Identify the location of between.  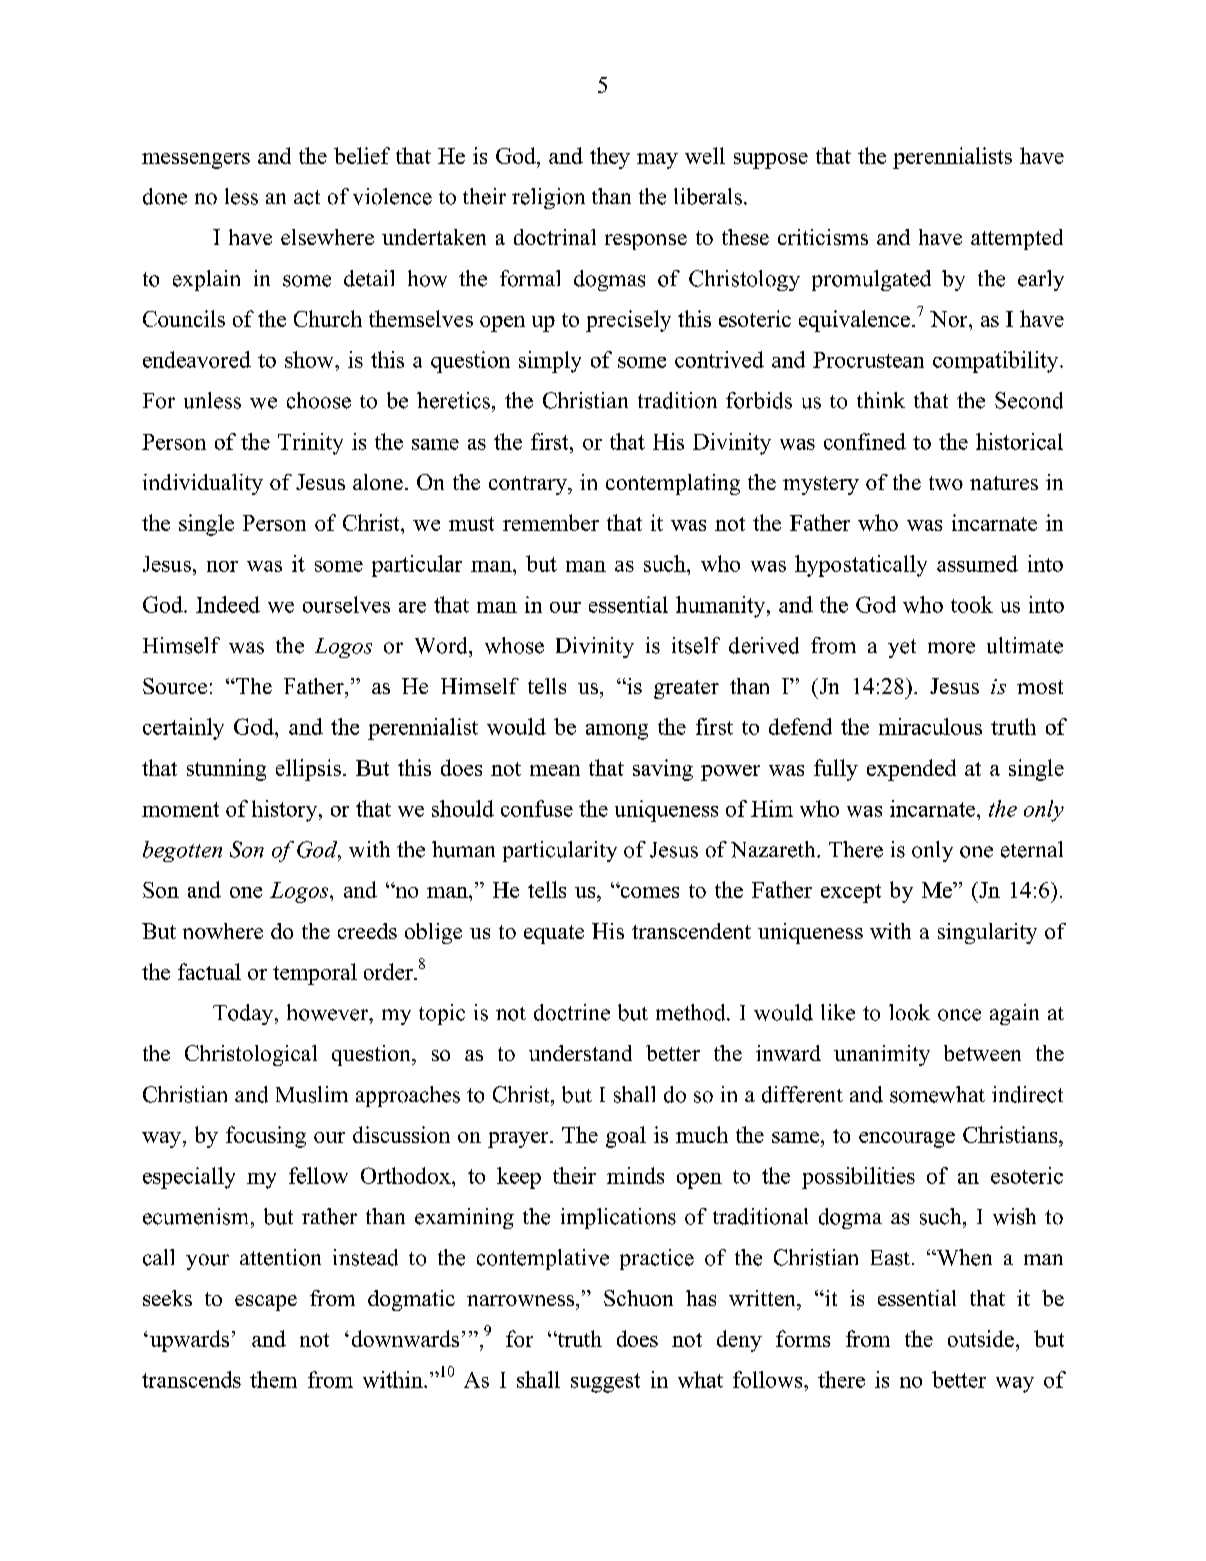
(982, 1053).
